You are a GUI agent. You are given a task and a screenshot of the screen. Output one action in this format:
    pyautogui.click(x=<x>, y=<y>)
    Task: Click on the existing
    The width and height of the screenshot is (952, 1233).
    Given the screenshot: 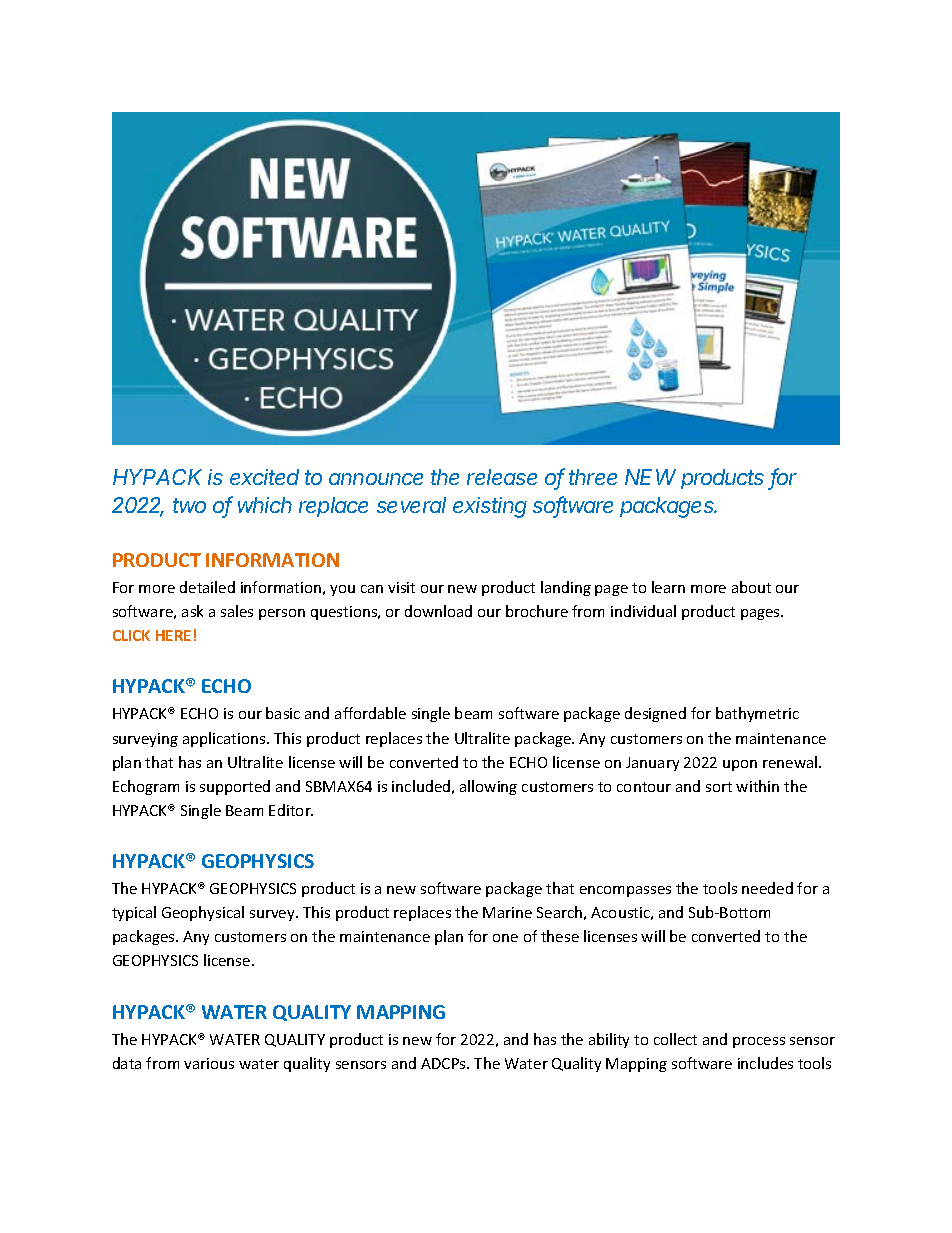 What is the action you would take?
    pyautogui.click(x=490, y=507)
